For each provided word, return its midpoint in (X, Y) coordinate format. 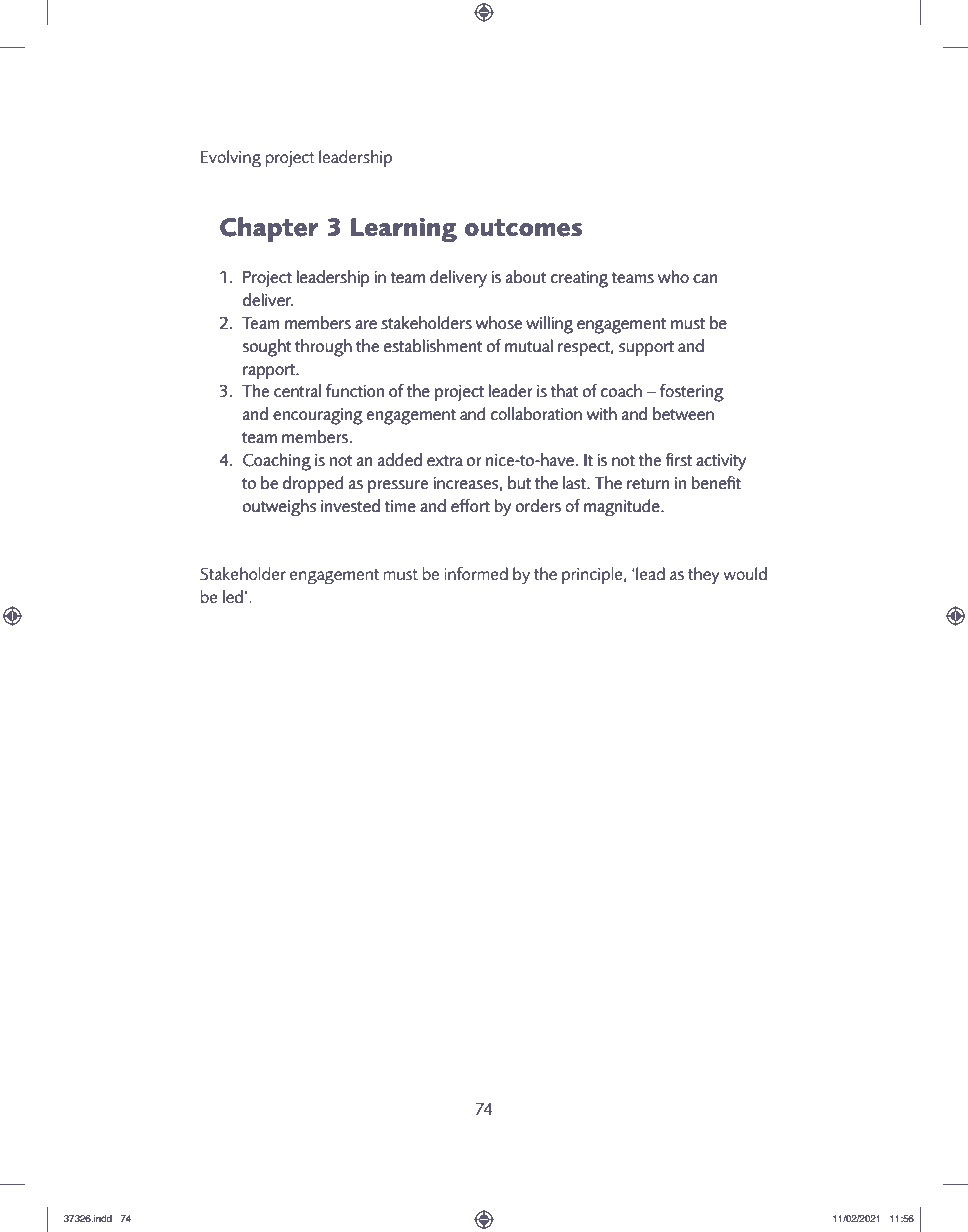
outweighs (279, 507)
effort (470, 505)
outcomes (523, 228)
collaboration (536, 413)
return (648, 483)
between (683, 413)
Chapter (269, 229)
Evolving (231, 159)
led (233, 596)
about (526, 276)
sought (267, 348)
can (705, 278)
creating (579, 279)
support (646, 348)
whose (499, 322)
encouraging (318, 416)
